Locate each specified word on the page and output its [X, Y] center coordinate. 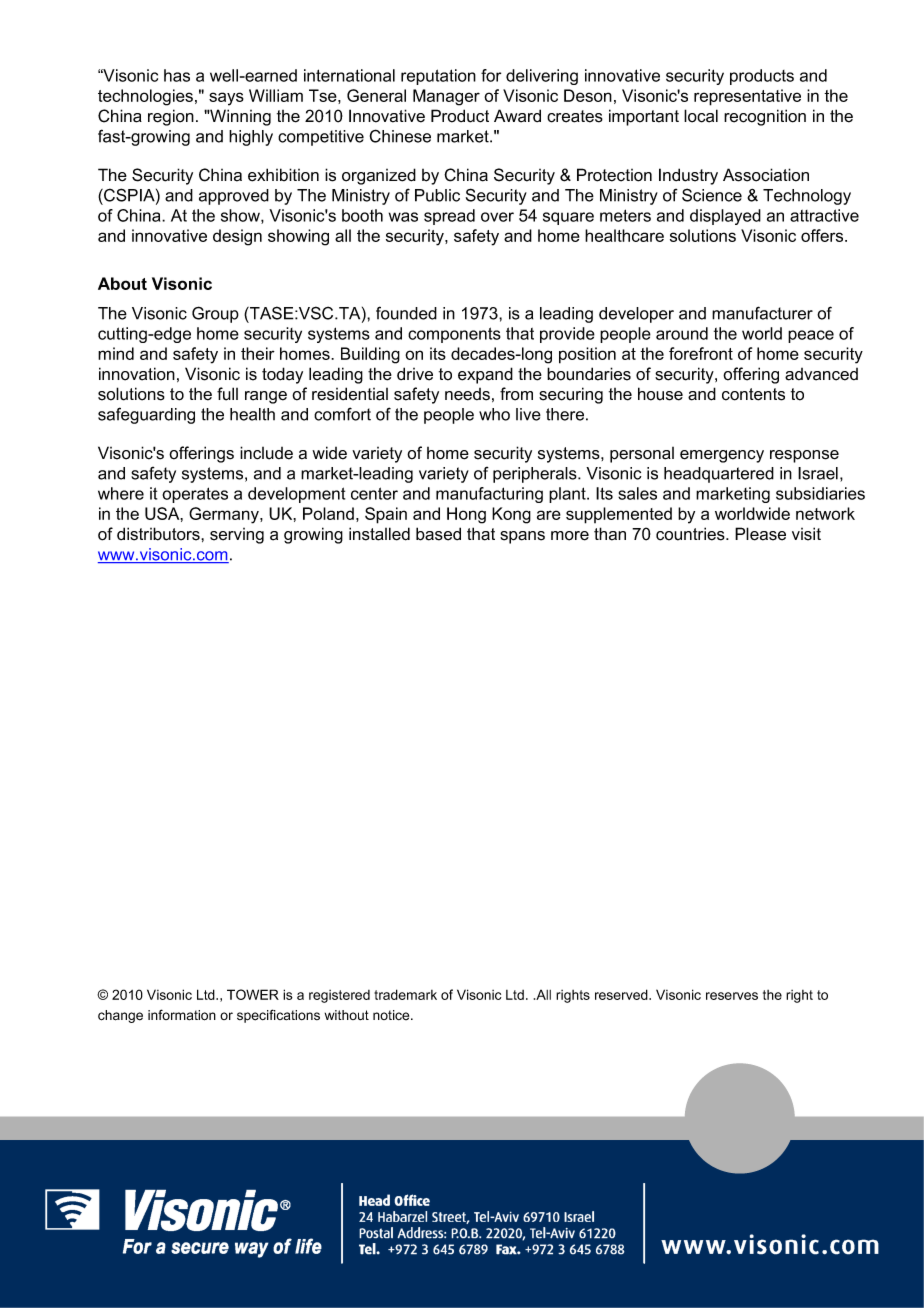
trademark [405, 994]
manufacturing [489, 495]
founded [406, 313]
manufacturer [762, 313]
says [226, 99]
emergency [722, 456]
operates [195, 495]
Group [215, 314]
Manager [446, 97]
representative [747, 97]
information [182, 1015]
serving [237, 536]
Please [760, 534]
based [438, 534]
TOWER [253, 994]
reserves [732, 996]
